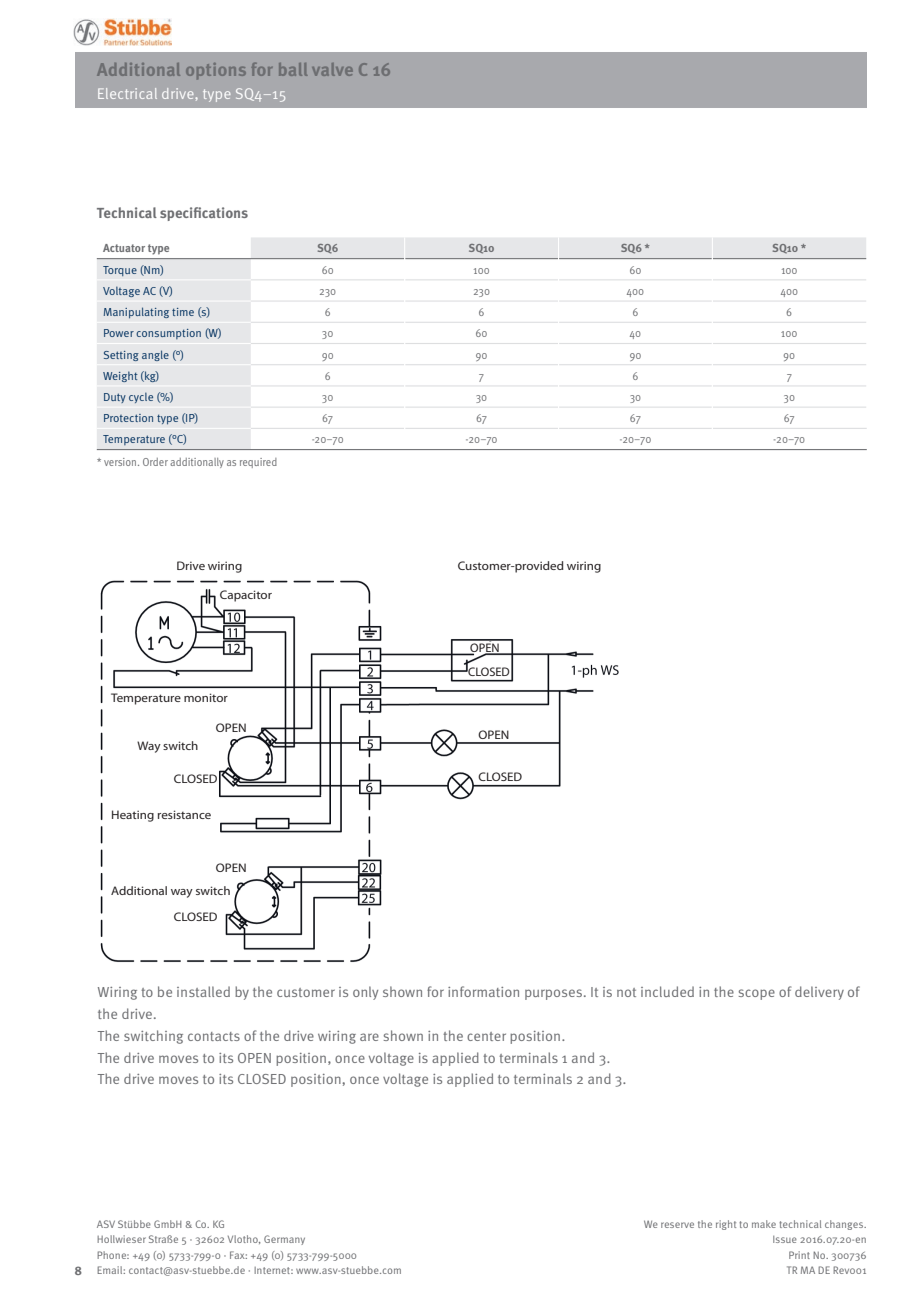 This page has height=1308, width=924. I want to click on information, so click(483, 991).
